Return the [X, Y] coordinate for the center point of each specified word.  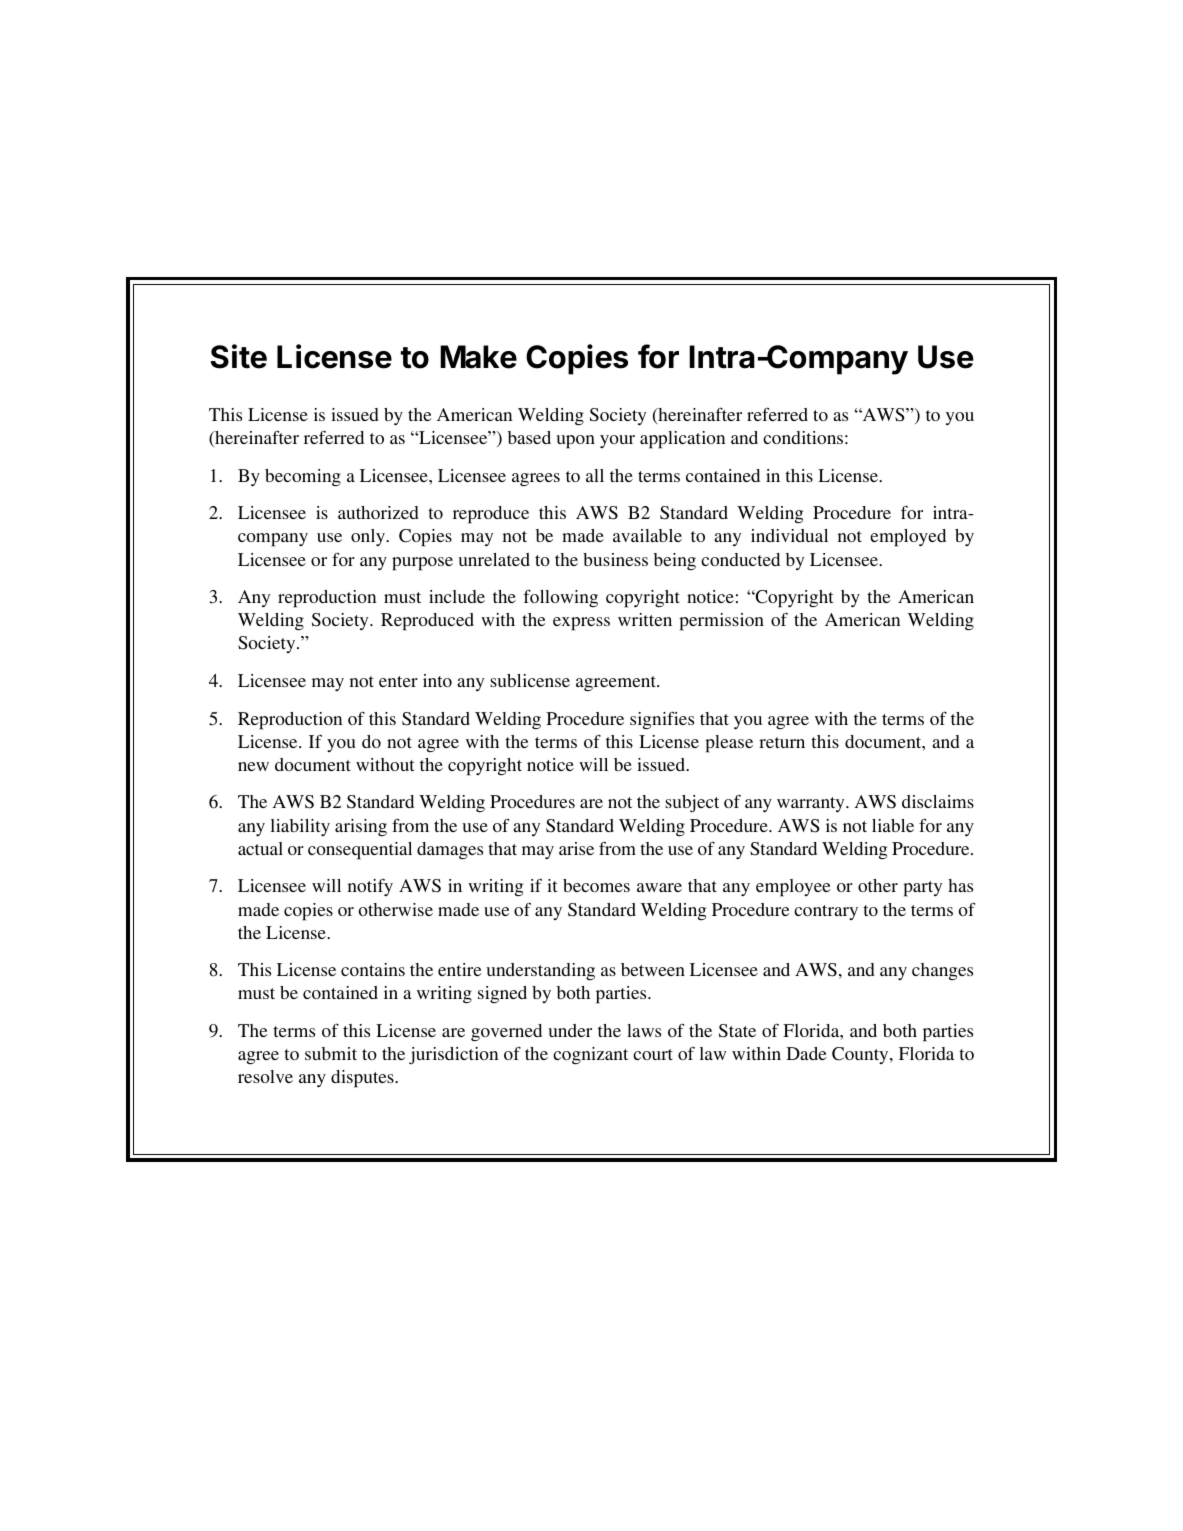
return [782, 742]
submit [331, 1053]
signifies [662, 720]
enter [398, 681]
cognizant [590, 1055]
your [617, 441]
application [683, 440]
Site [239, 356]
